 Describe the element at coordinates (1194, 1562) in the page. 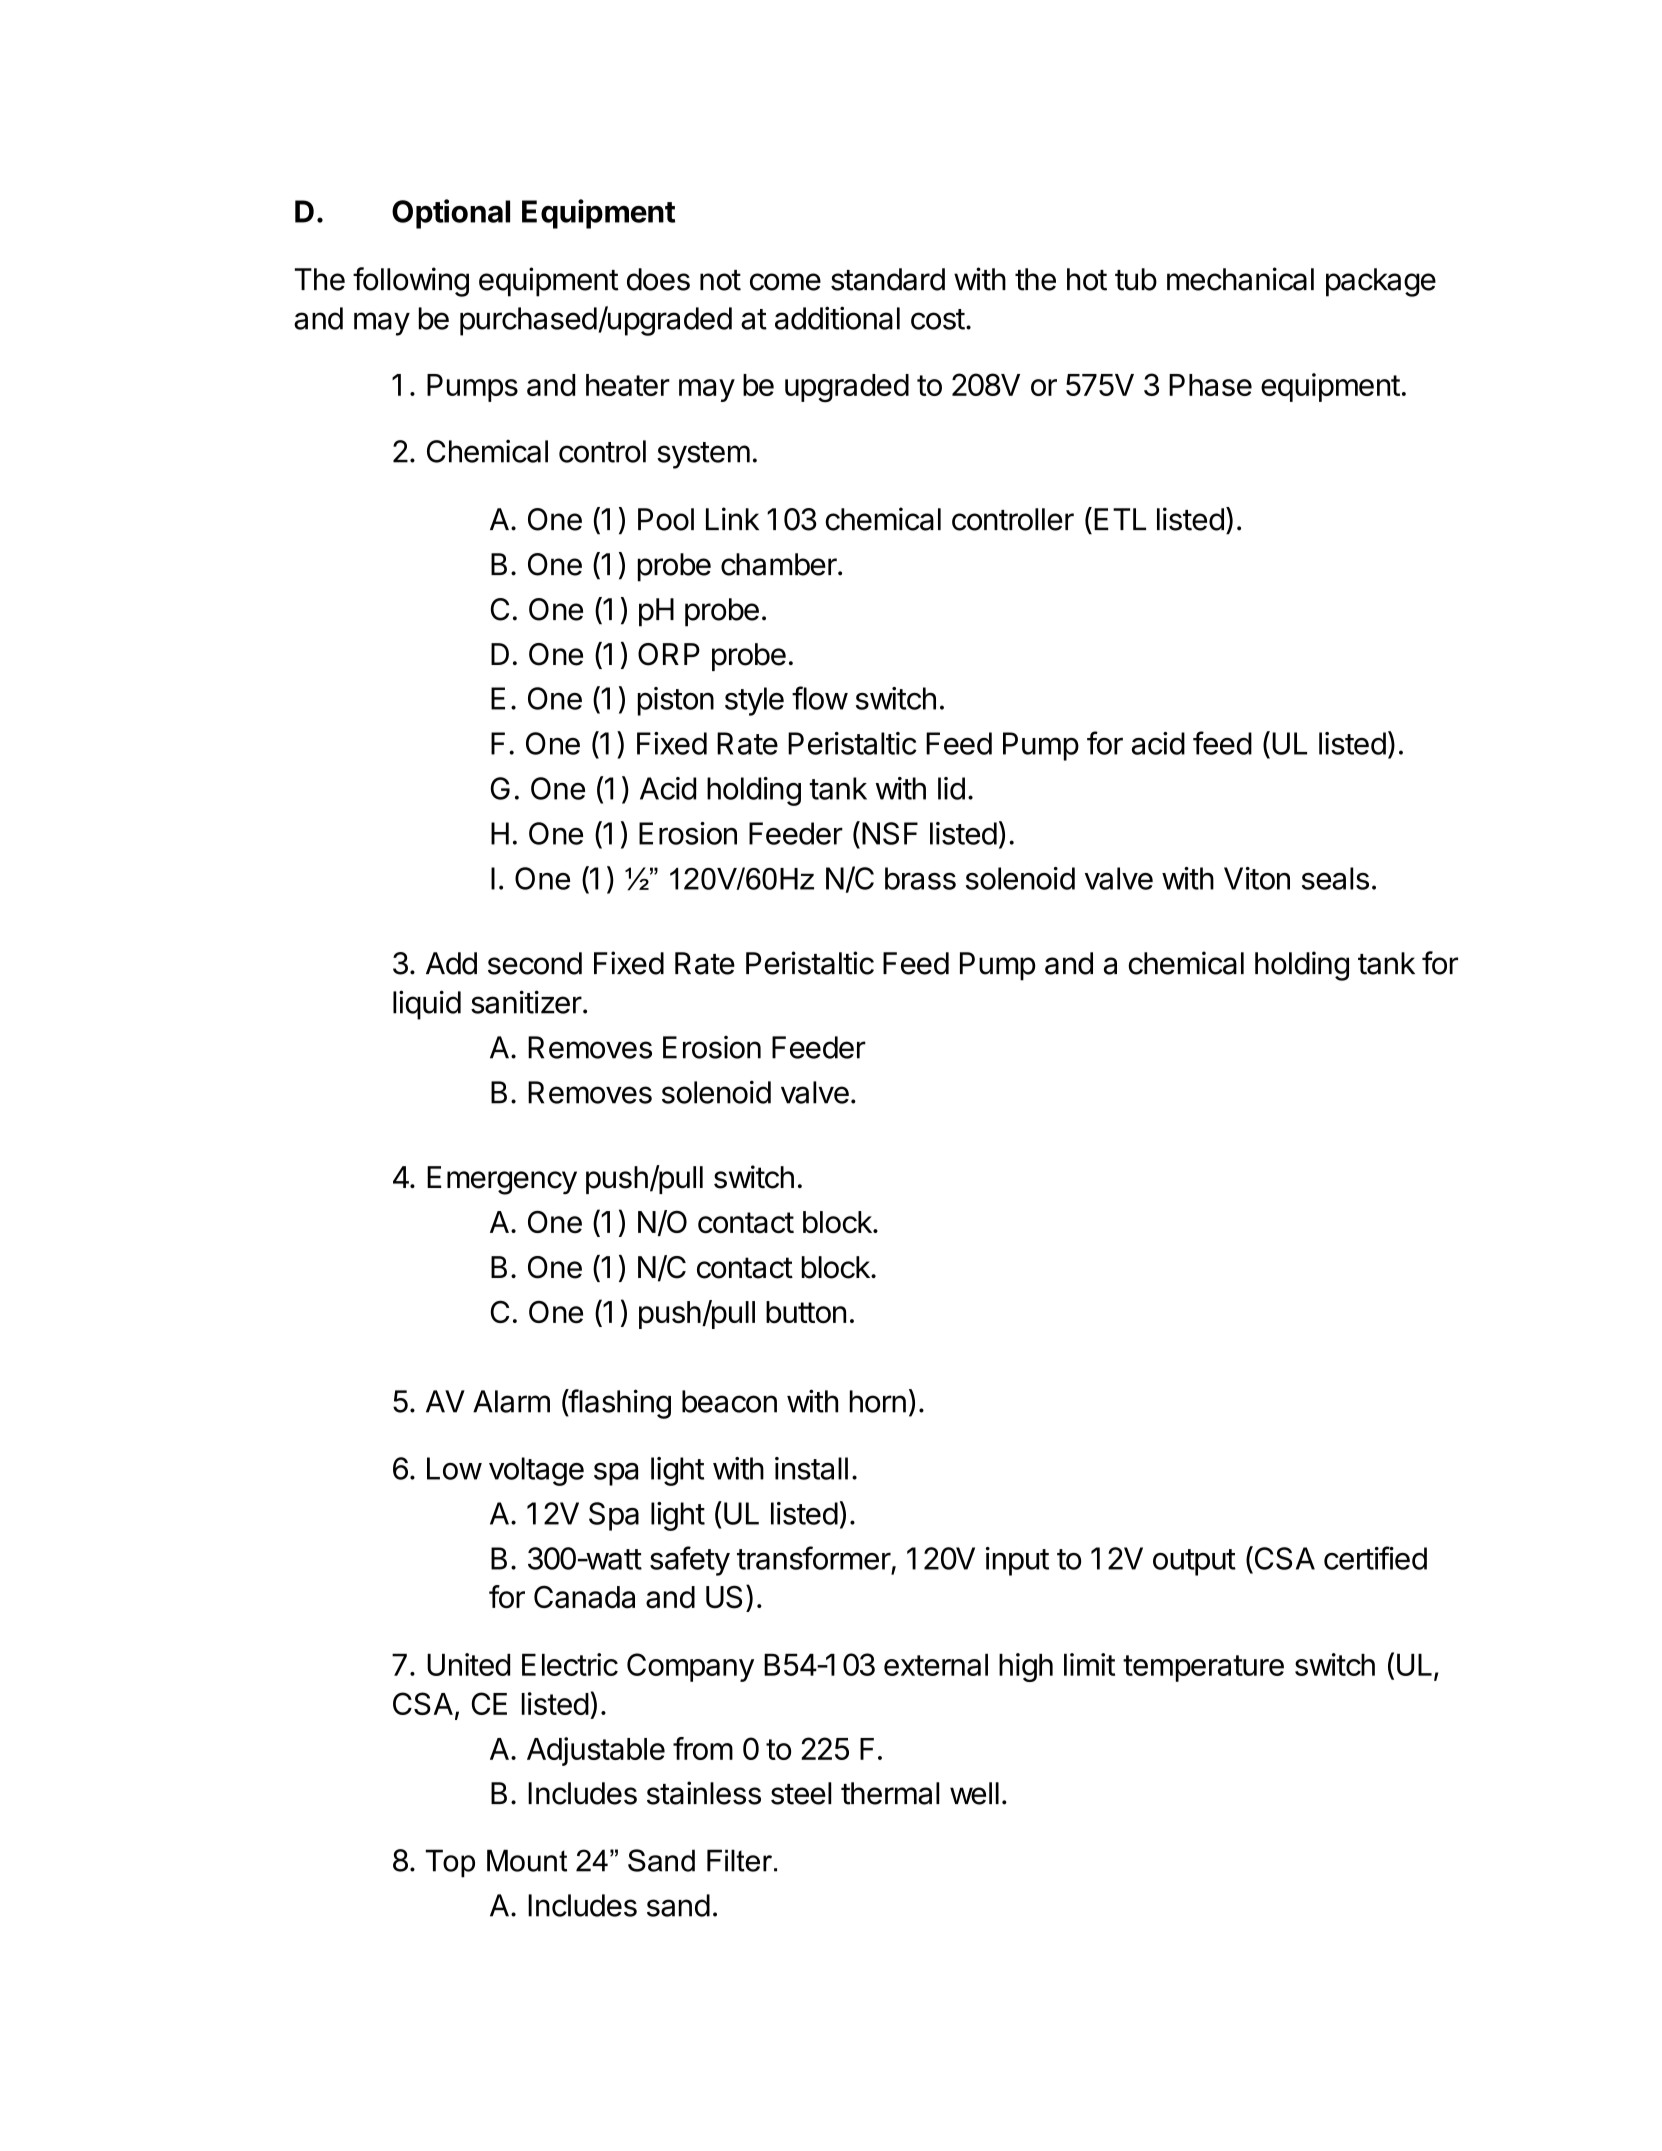

I see `output` at that location.
